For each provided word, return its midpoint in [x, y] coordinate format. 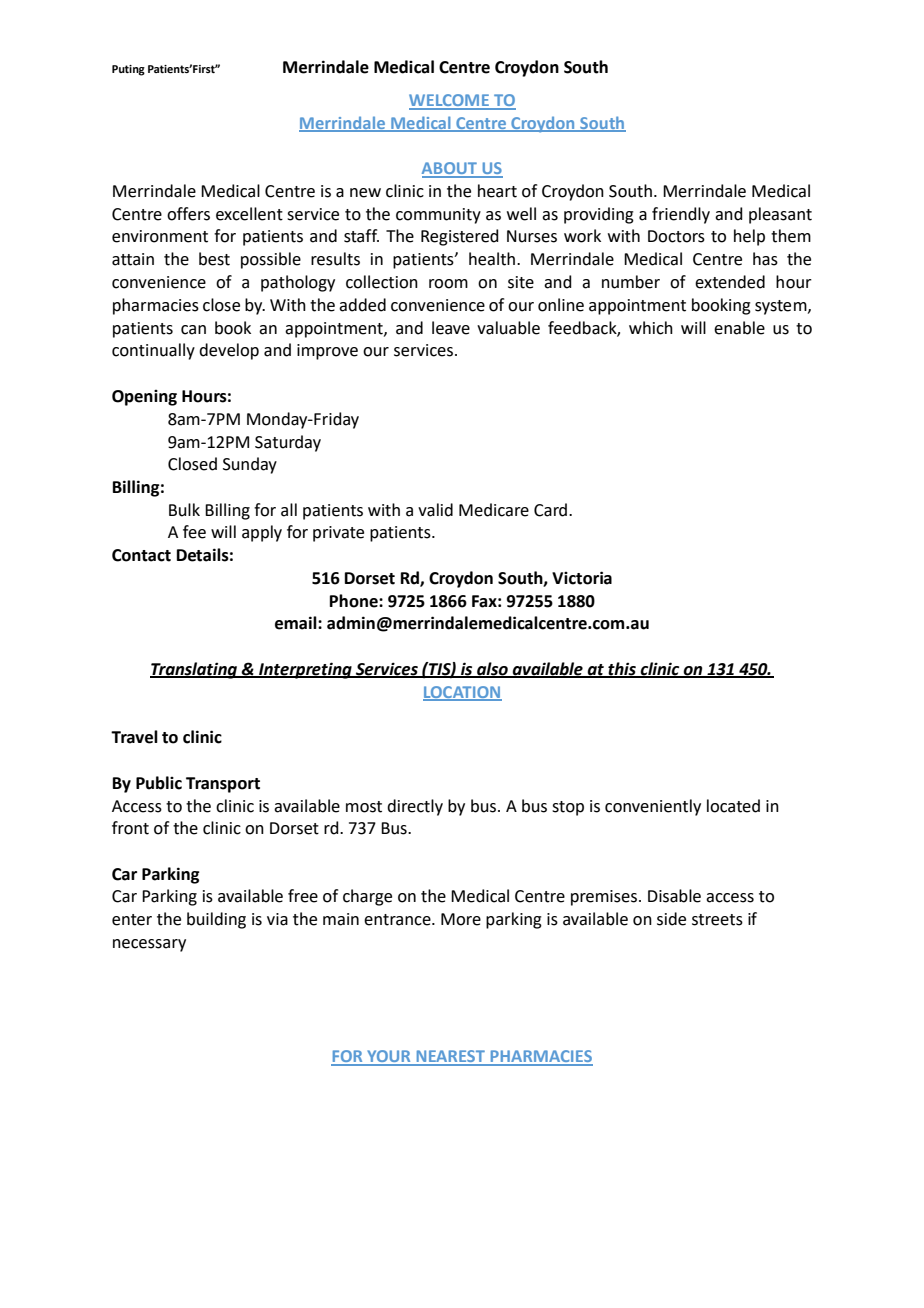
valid [435, 510]
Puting [128, 70]
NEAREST [450, 1057]
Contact [141, 555]
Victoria [582, 578]
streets [717, 920]
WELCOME [450, 101]
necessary [149, 945]
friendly [681, 215]
